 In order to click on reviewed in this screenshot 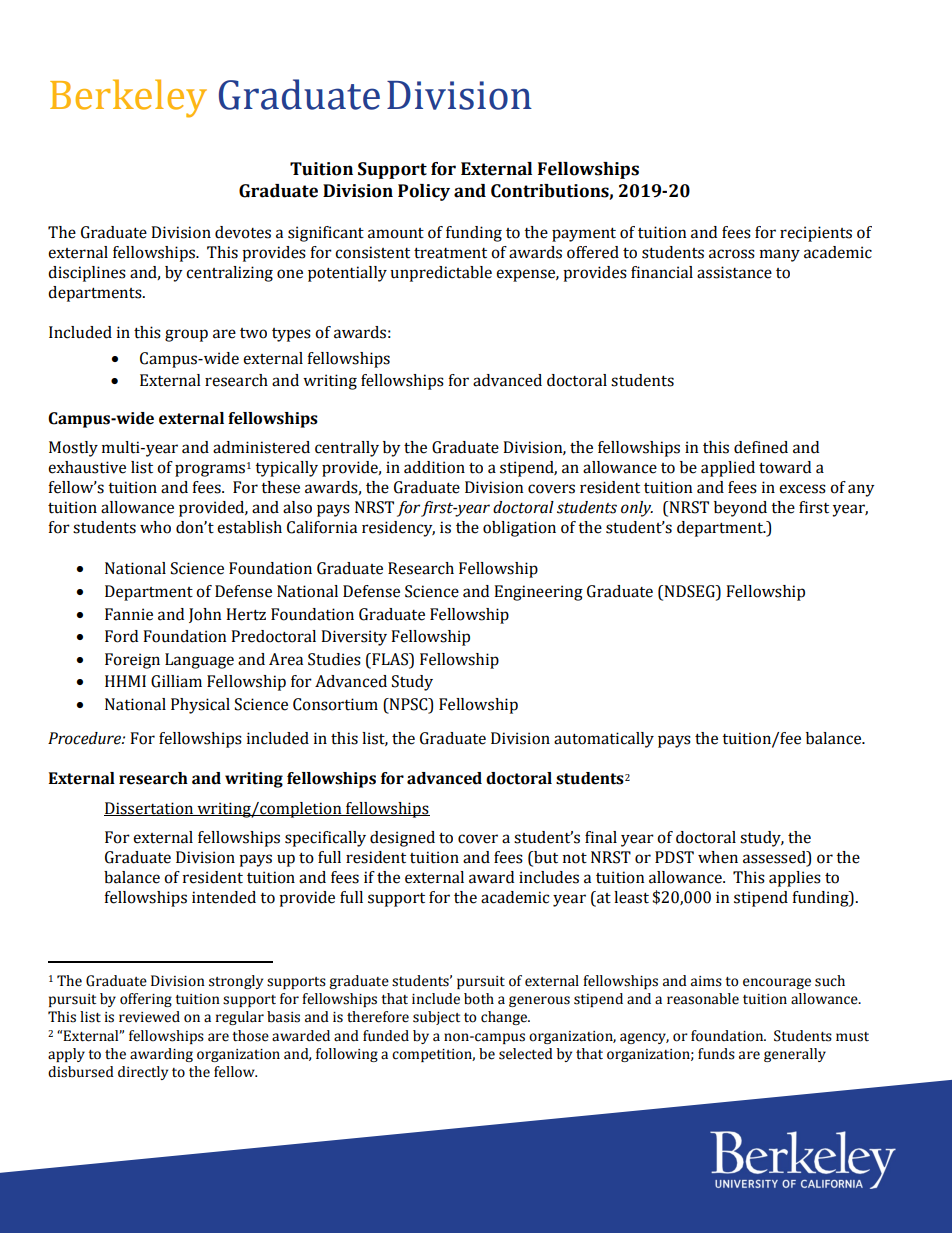, I will do `click(149, 1017)`.
